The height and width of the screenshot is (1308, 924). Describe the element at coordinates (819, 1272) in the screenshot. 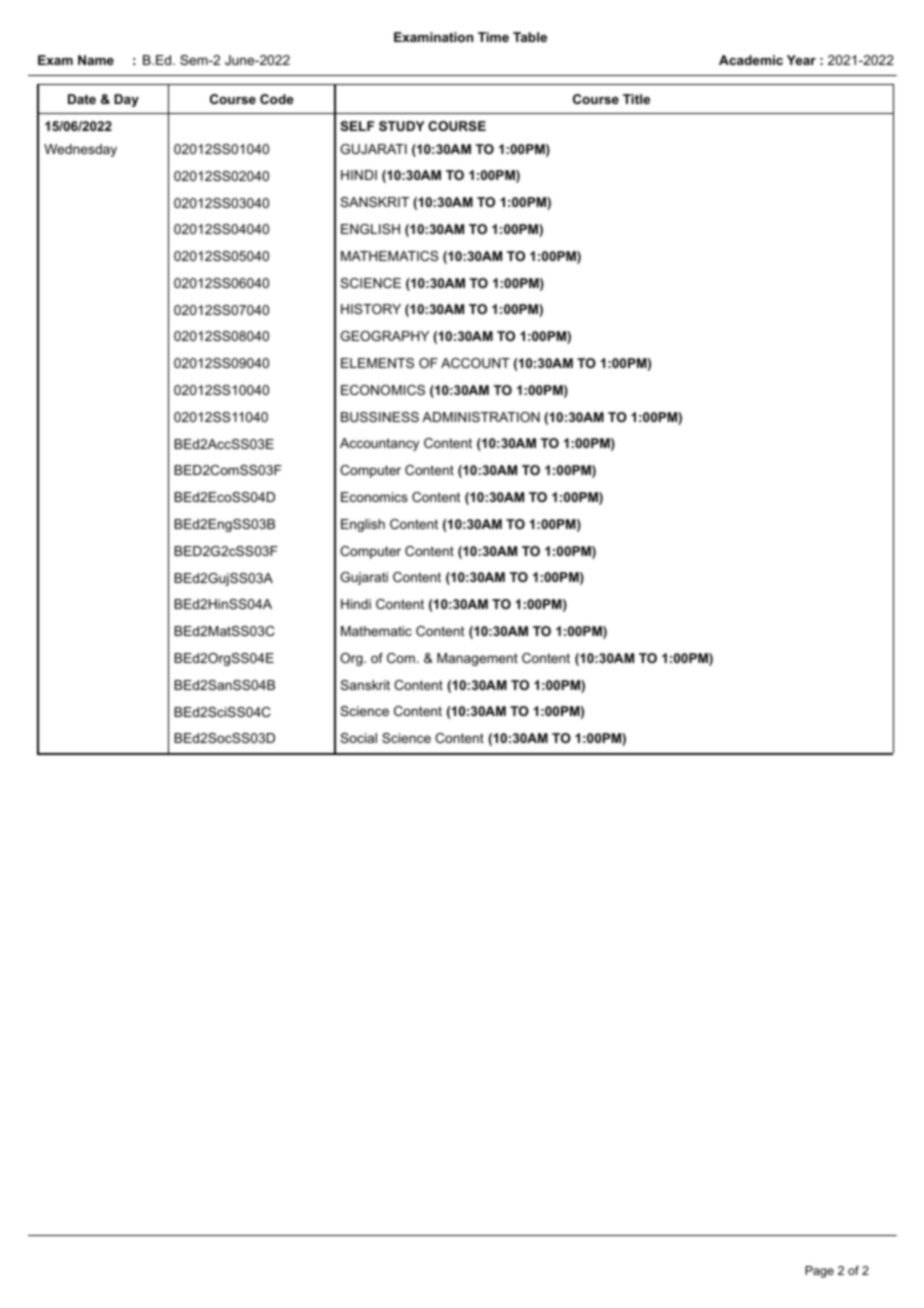

I see `Page` at that location.
